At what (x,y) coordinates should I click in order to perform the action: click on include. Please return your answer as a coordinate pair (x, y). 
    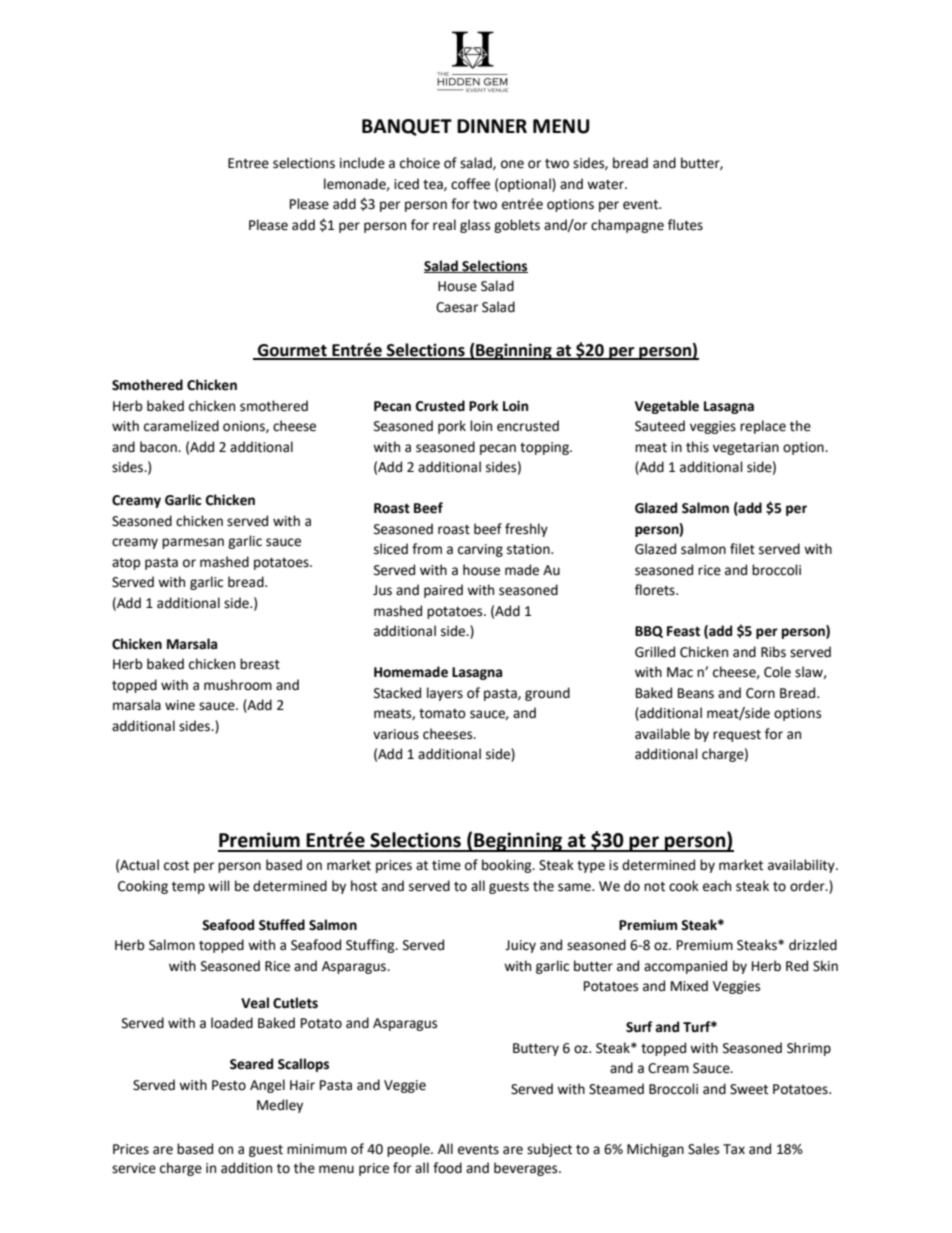
    Looking at the image, I should click on (362, 163).
